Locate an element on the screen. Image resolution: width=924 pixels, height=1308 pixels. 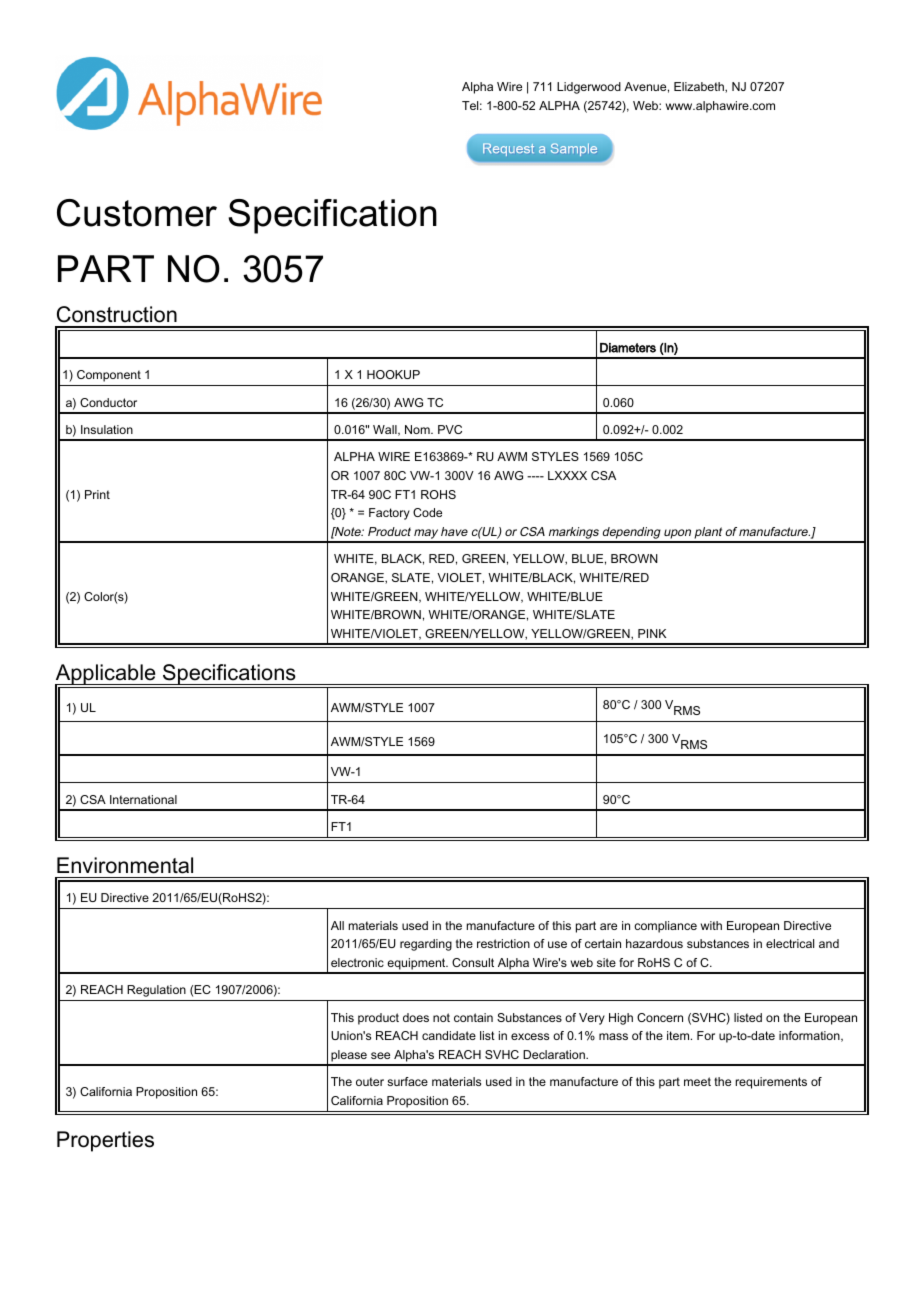
Insulation is located at coordinates (107, 429).
